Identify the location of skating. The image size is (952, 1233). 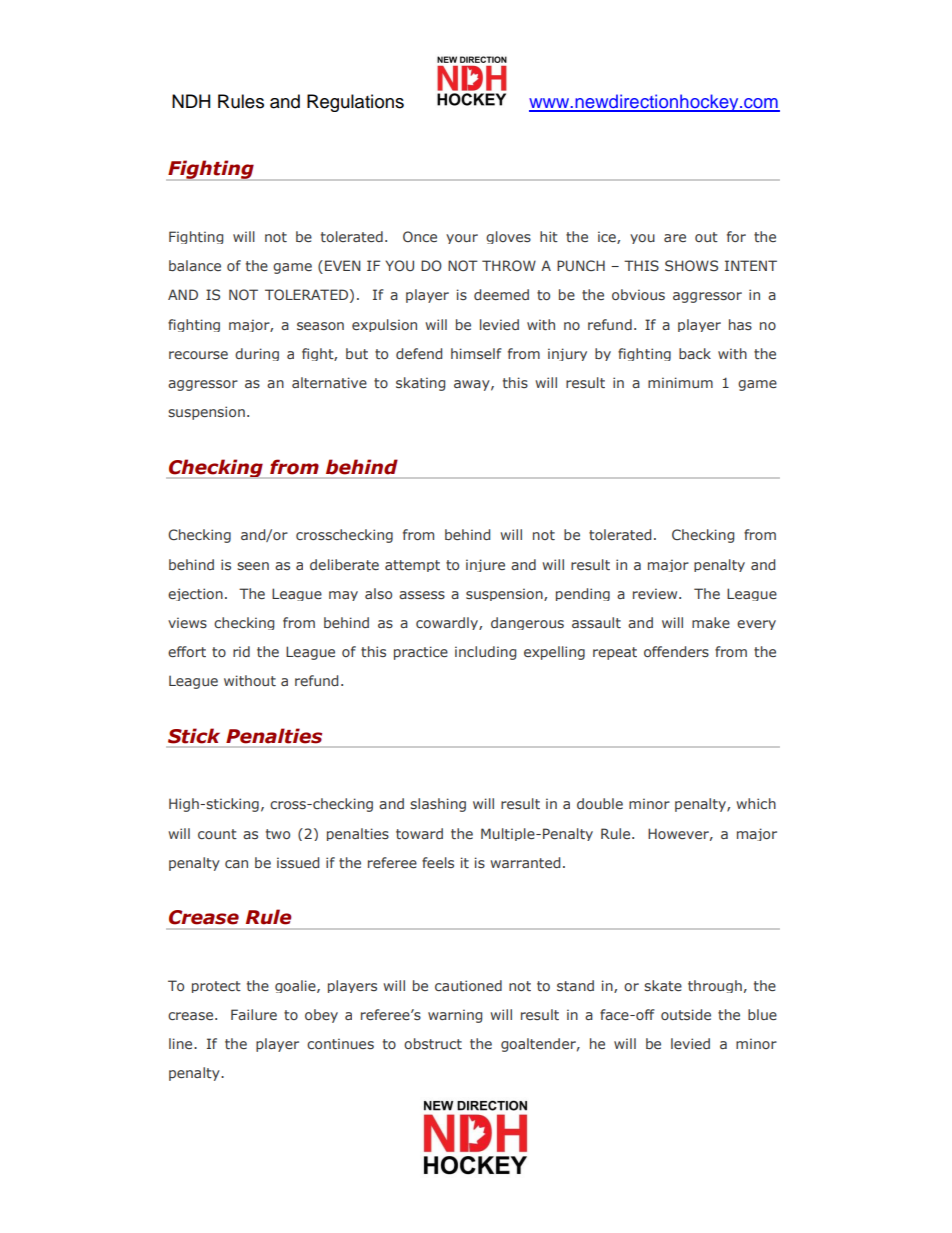
(420, 384).
